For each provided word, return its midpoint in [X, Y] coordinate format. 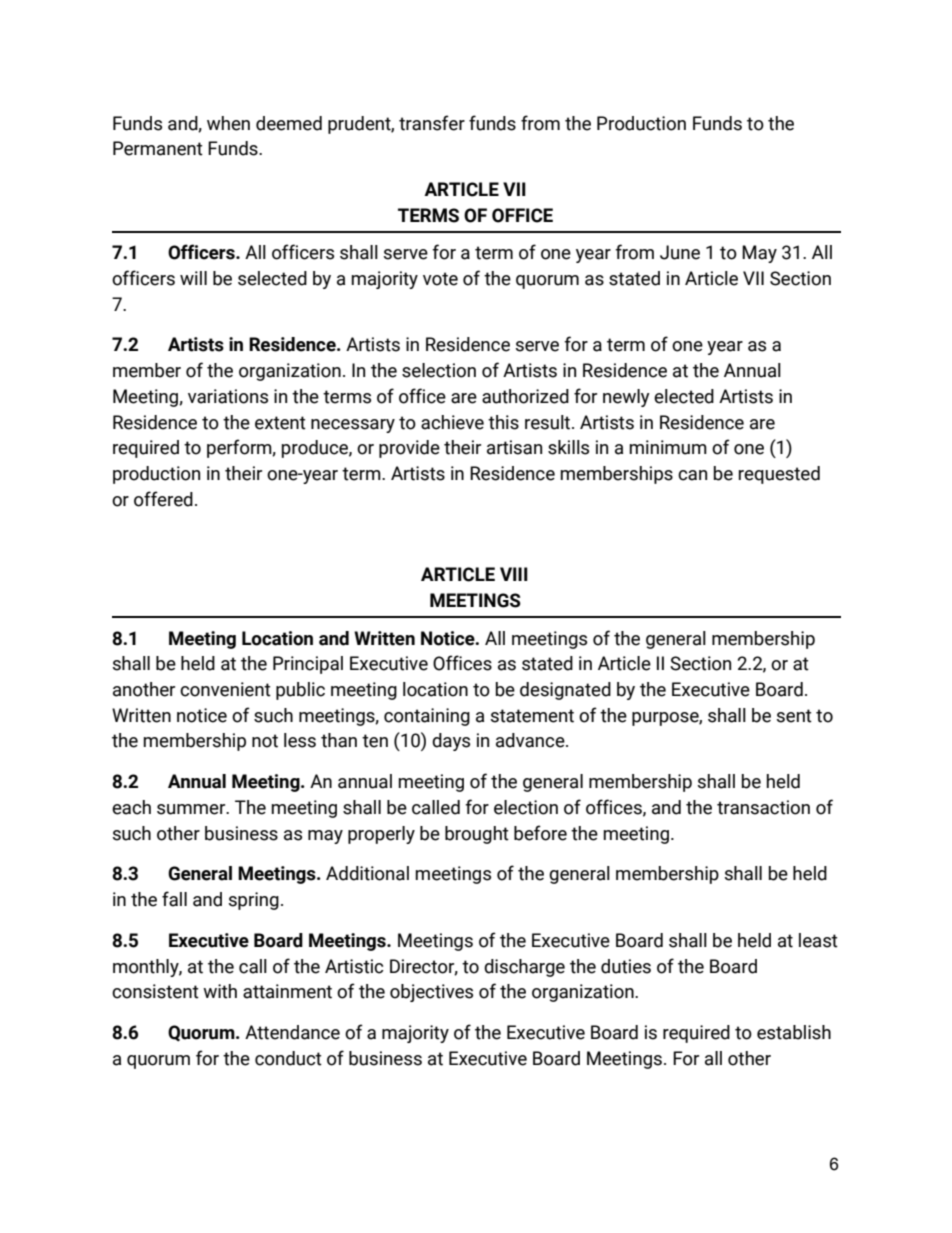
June [680, 252]
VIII [514, 574]
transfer [432, 123]
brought [477, 835]
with [220, 991]
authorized [525, 396]
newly [626, 398]
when [228, 123]
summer [192, 809]
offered [163, 499]
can [692, 475]
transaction [763, 807]
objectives [431, 993]
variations [228, 396]
